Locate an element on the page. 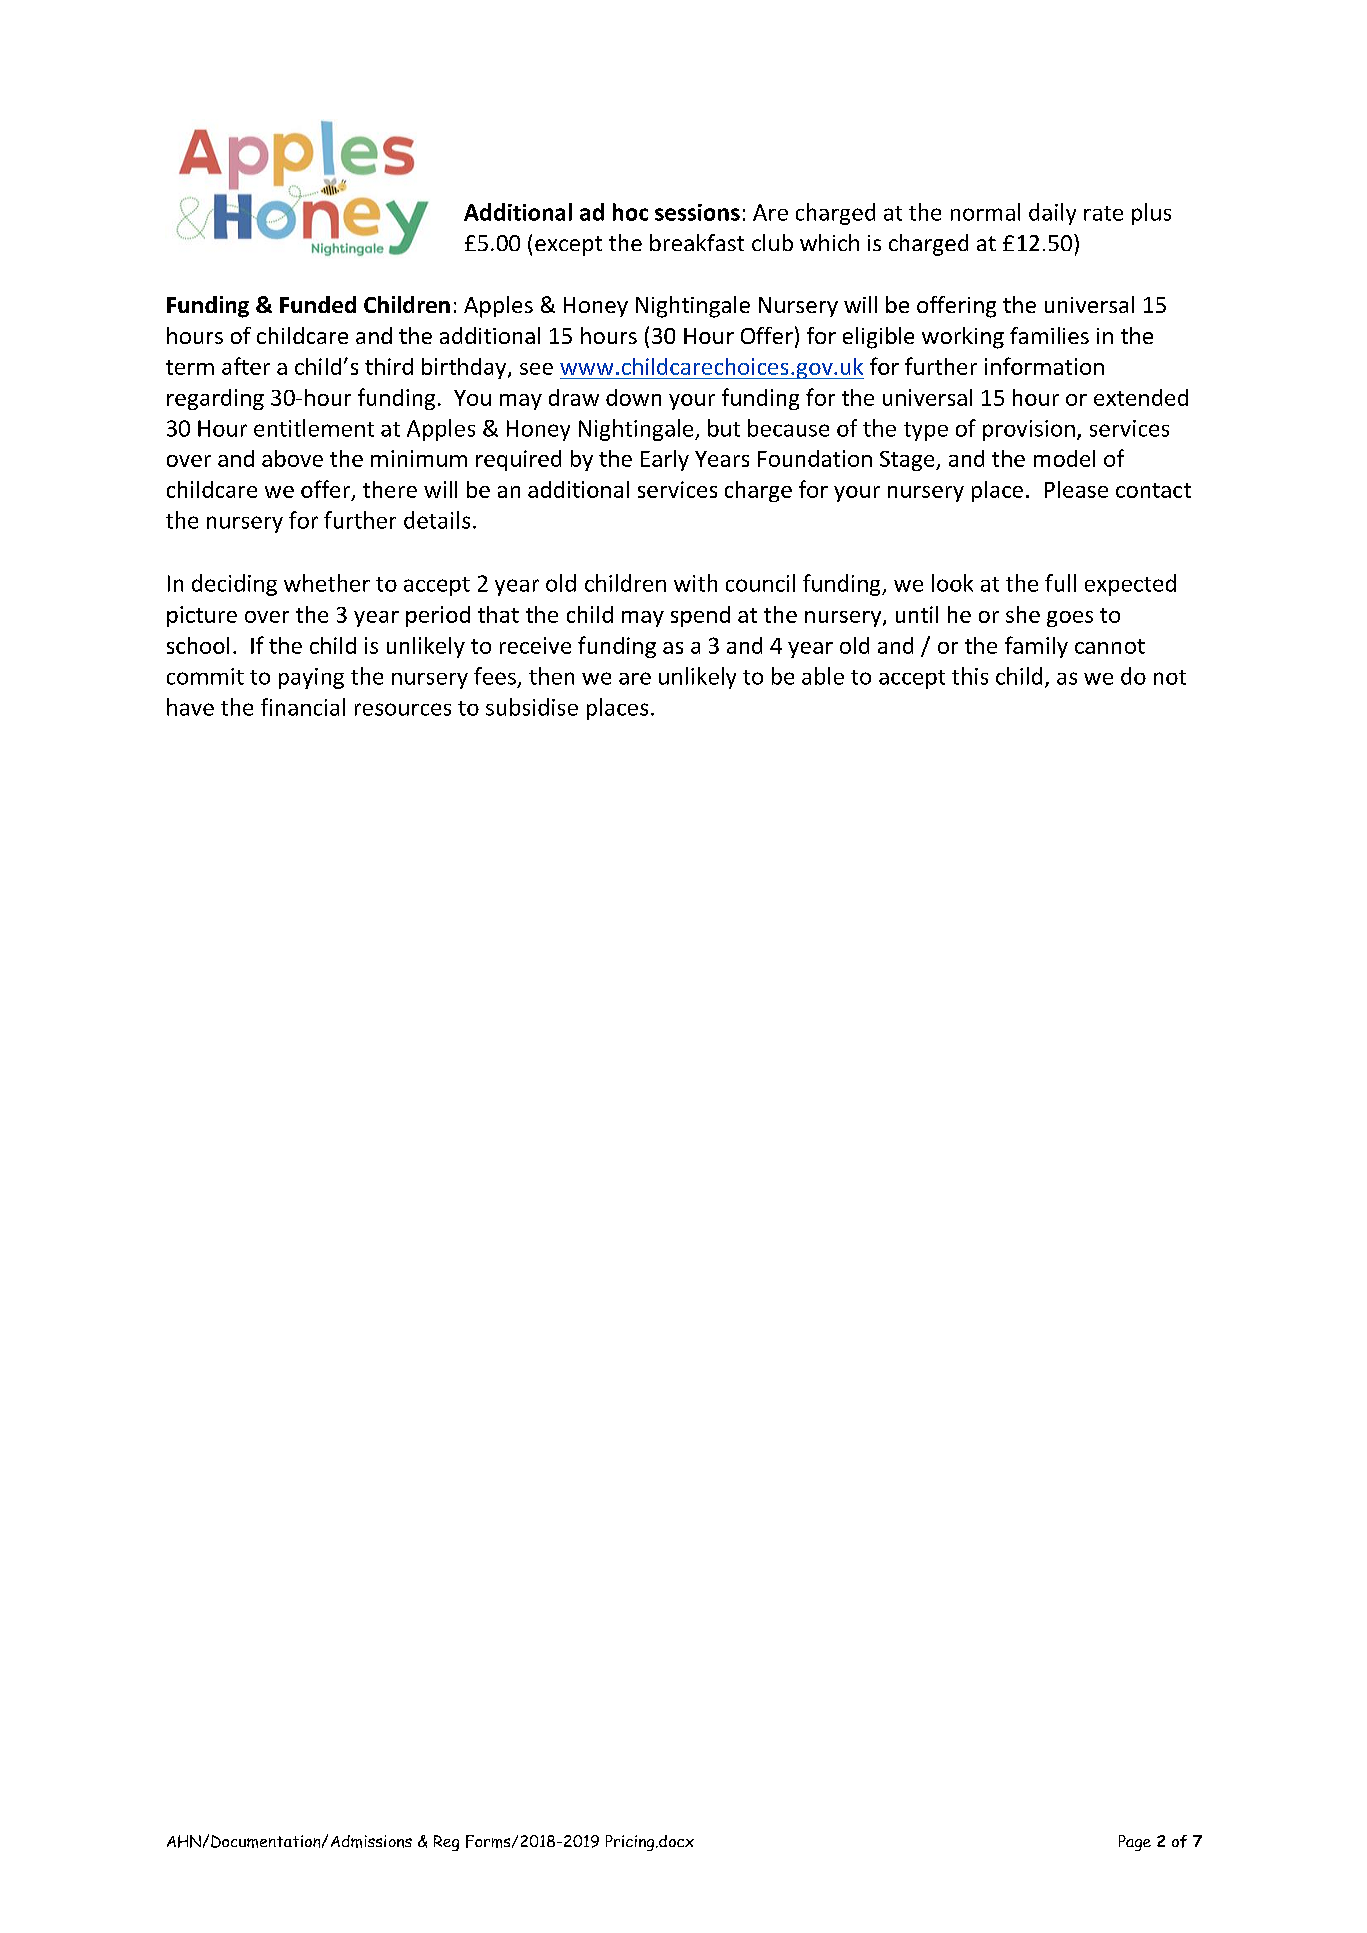 Image resolution: width=1367 pixels, height=1933 pixels. breakfast is located at coordinates (697, 242).
